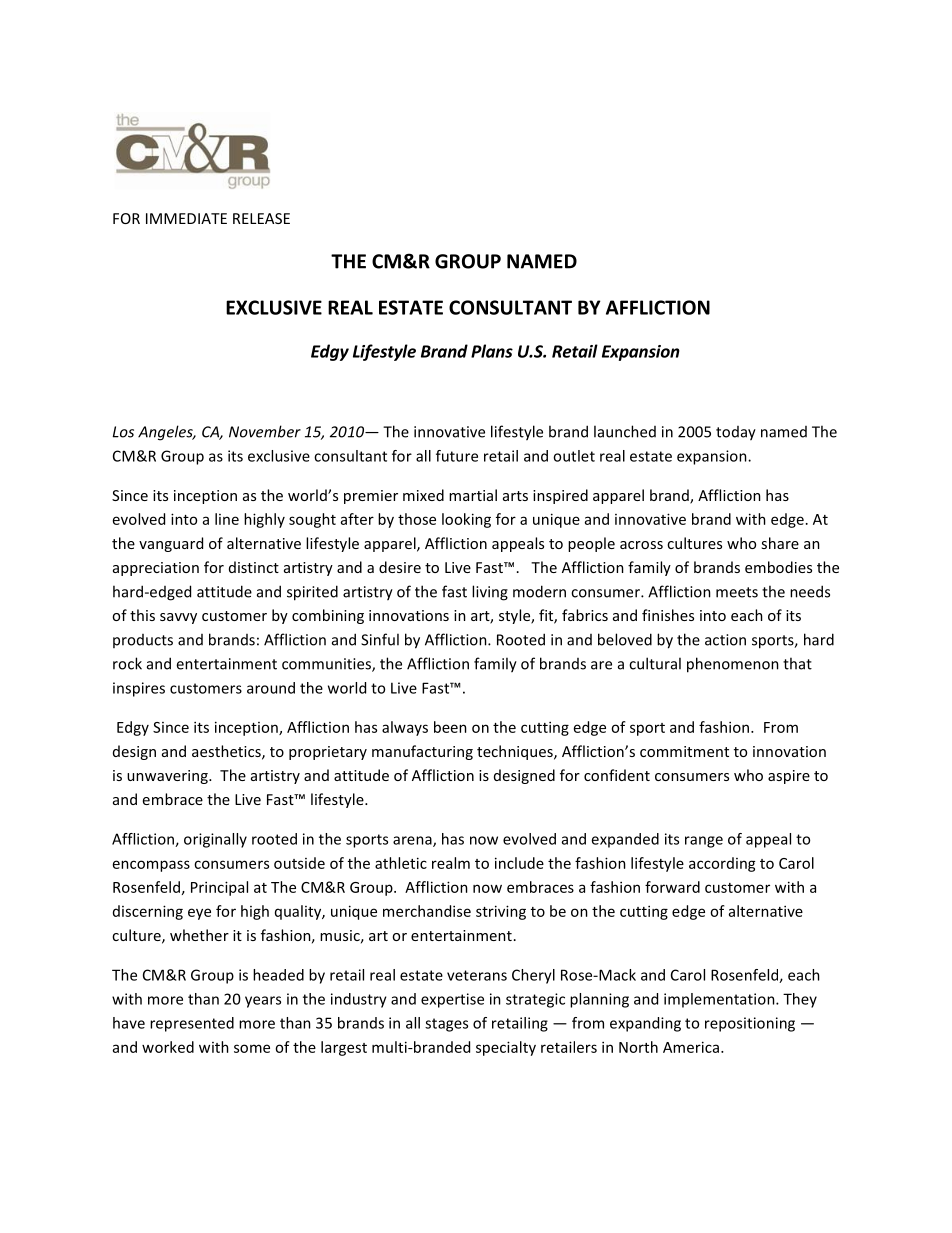 The height and width of the screenshot is (1233, 952). I want to click on stages, so click(446, 1025).
